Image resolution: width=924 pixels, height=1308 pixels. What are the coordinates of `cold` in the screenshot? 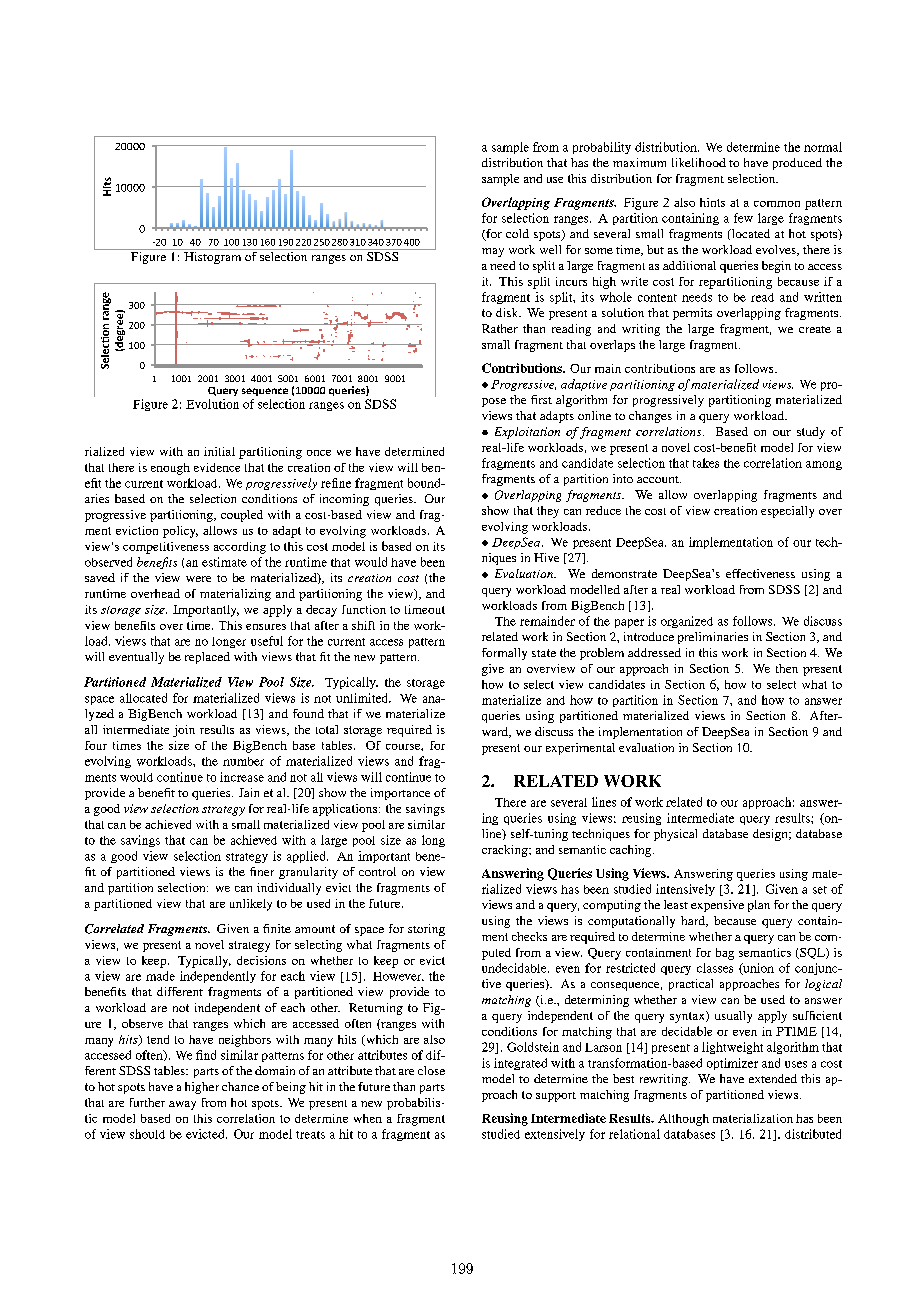 It's located at (517, 233).
